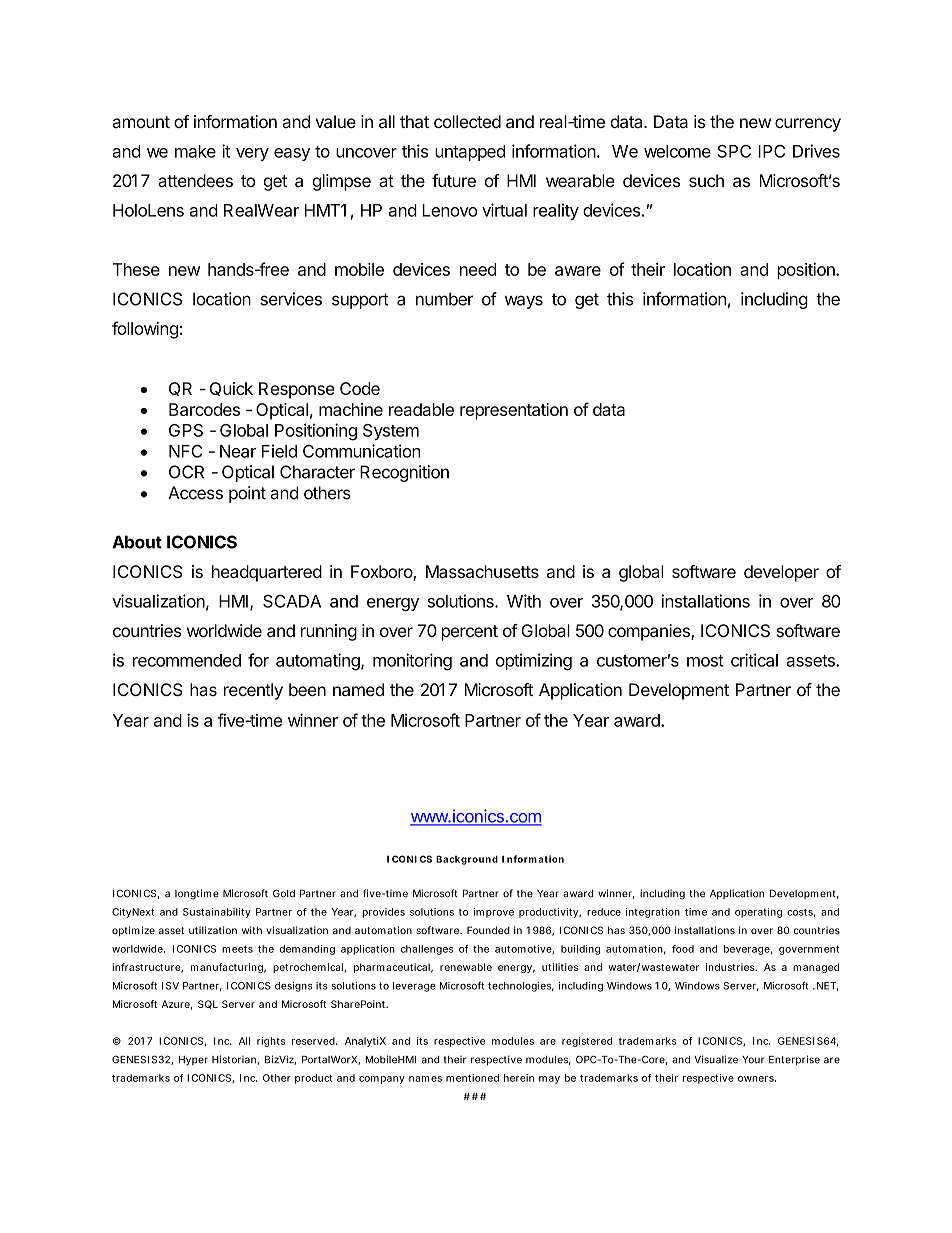 The width and height of the image is (952, 1233). Describe the element at coordinates (781, 573) in the image. I see `developer` at that location.
